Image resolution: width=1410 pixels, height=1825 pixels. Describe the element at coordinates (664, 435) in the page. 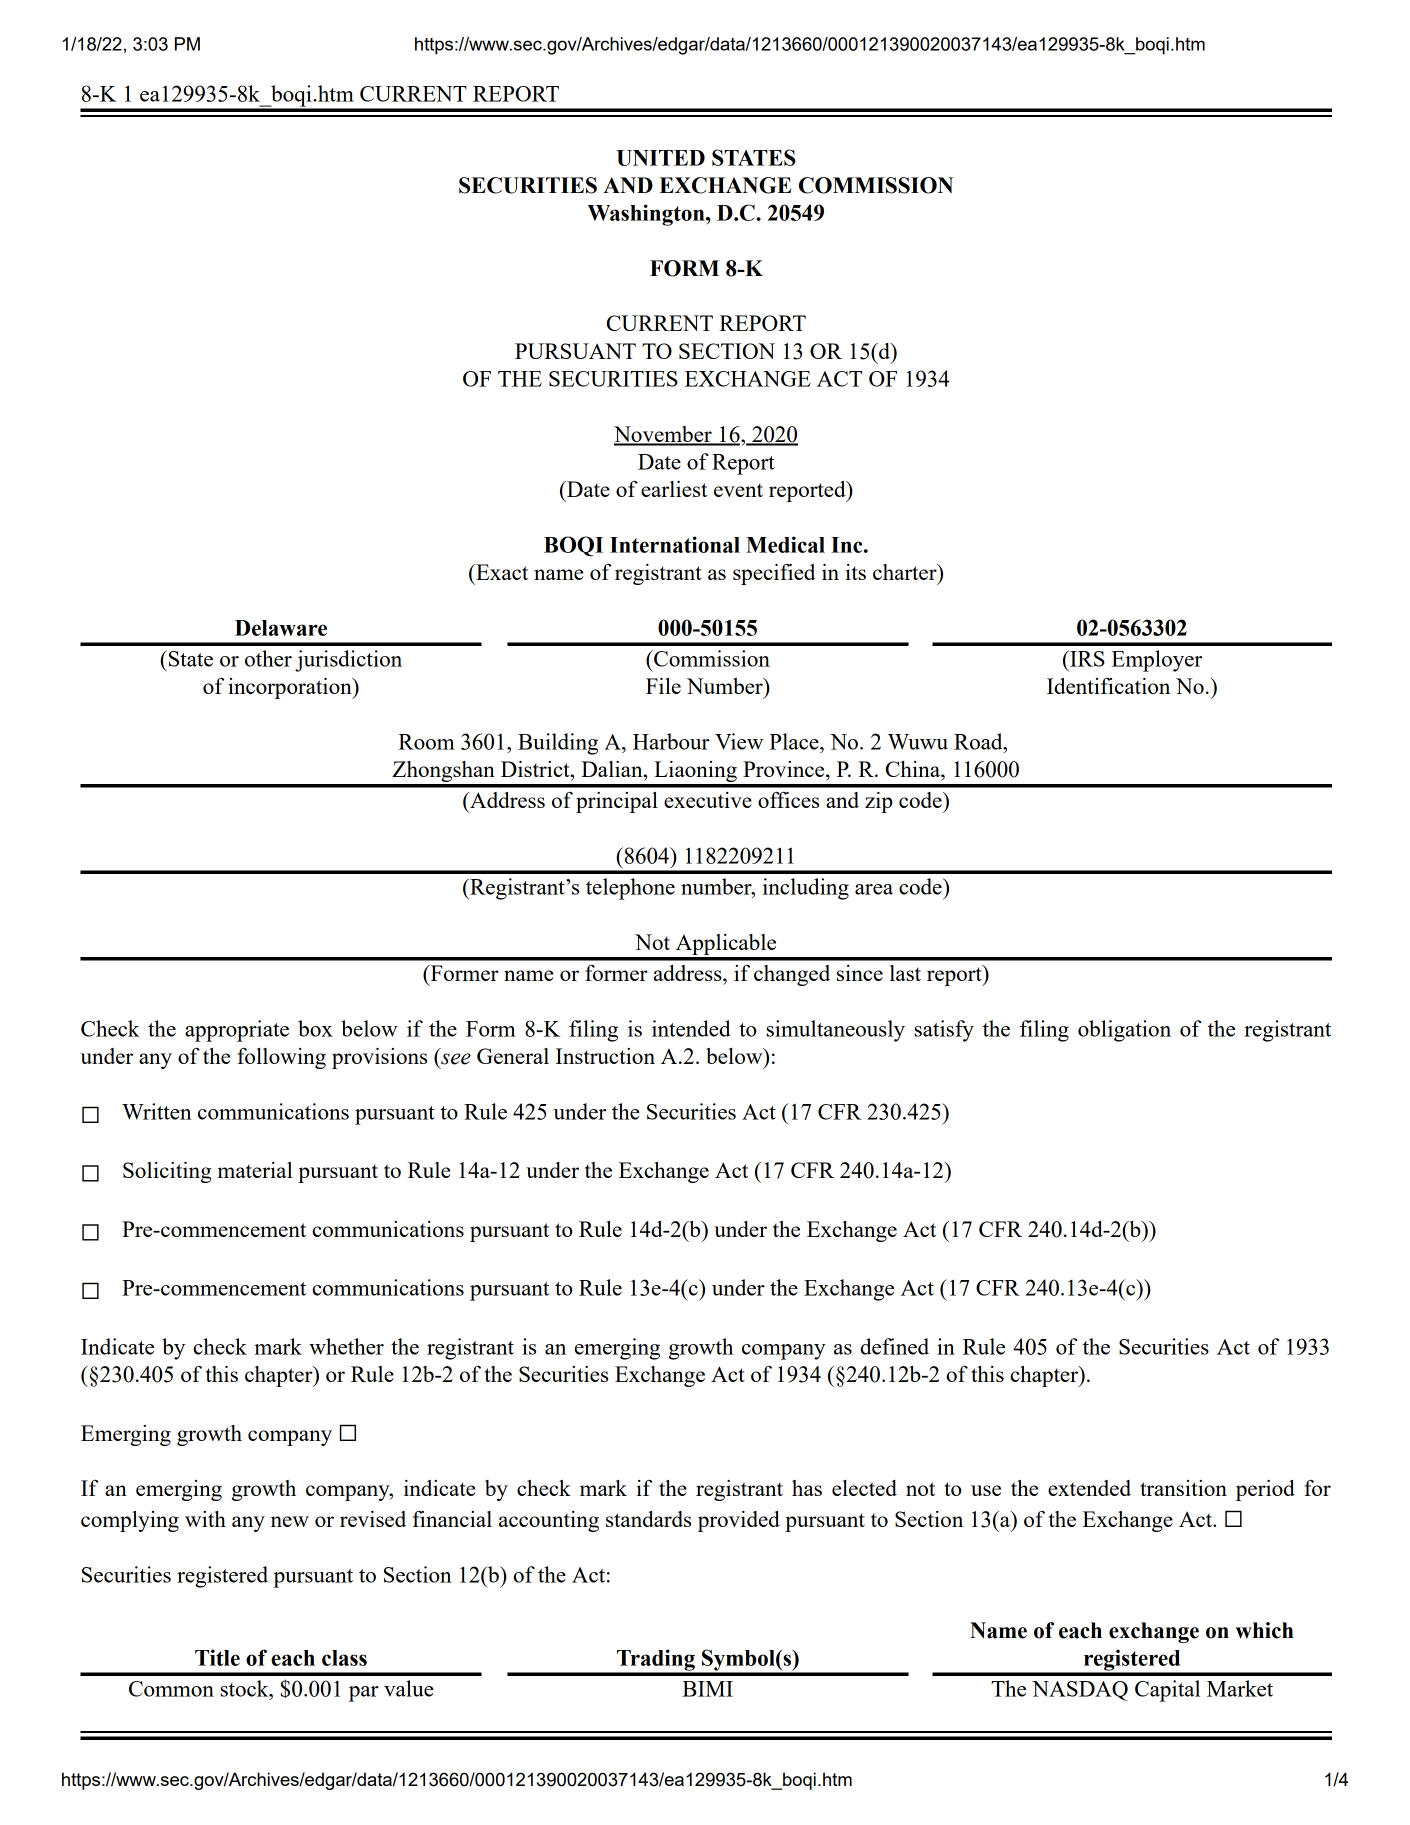

I see `November` at that location.
